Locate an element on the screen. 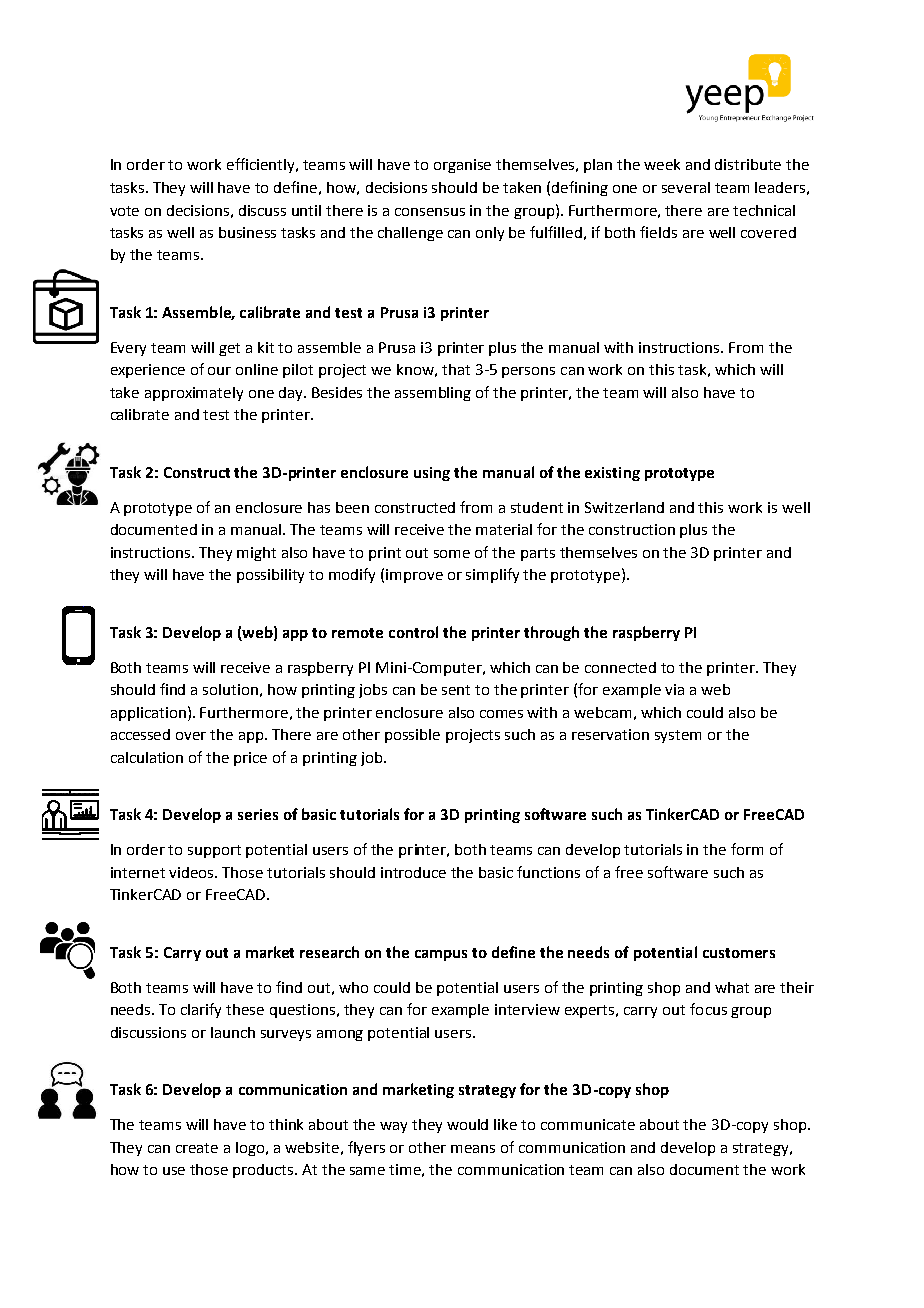 The height and width of the screenshot is (1308, 924). business is located at coordinates (247, 232).
